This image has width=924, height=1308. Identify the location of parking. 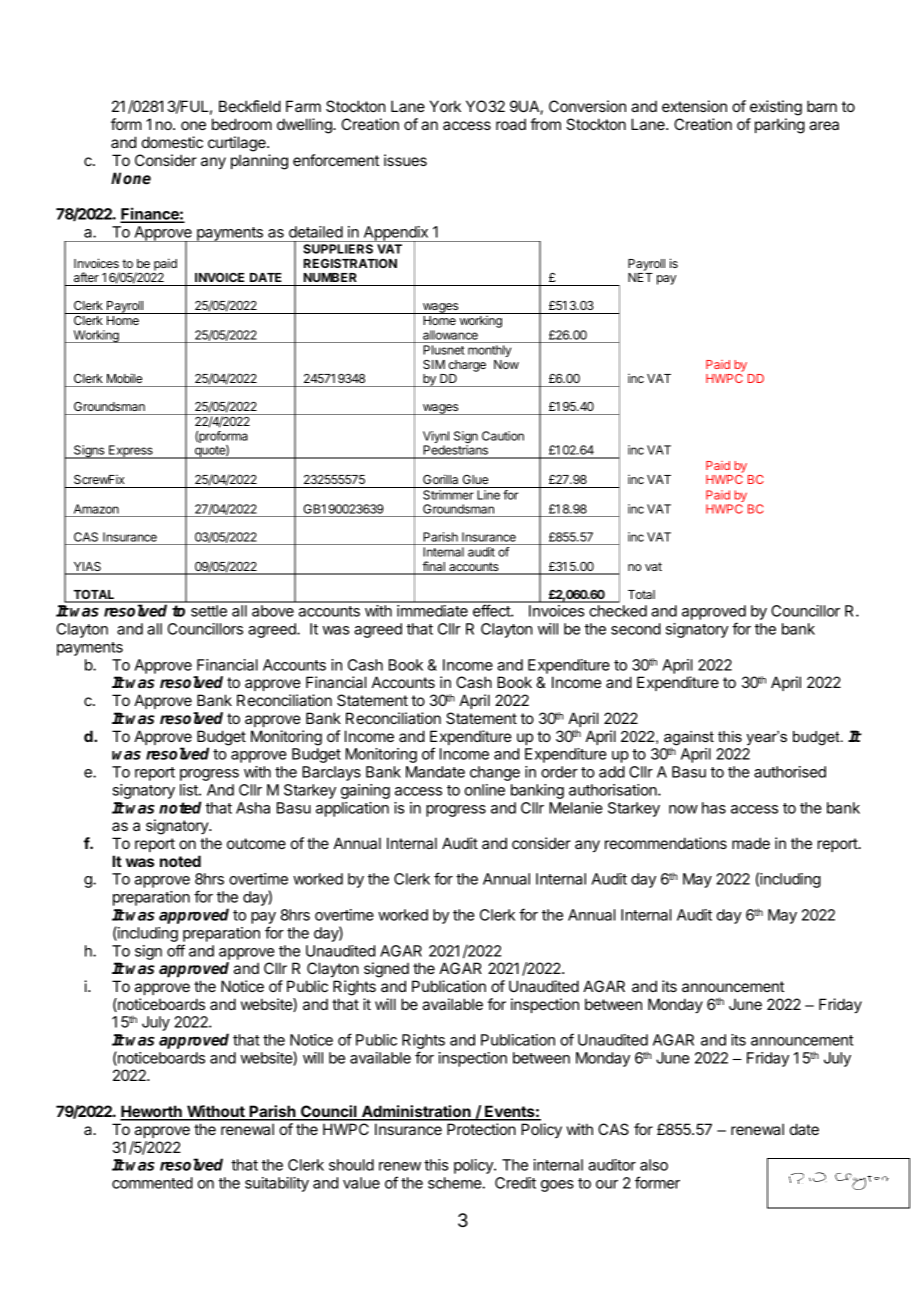
(780, 126).
